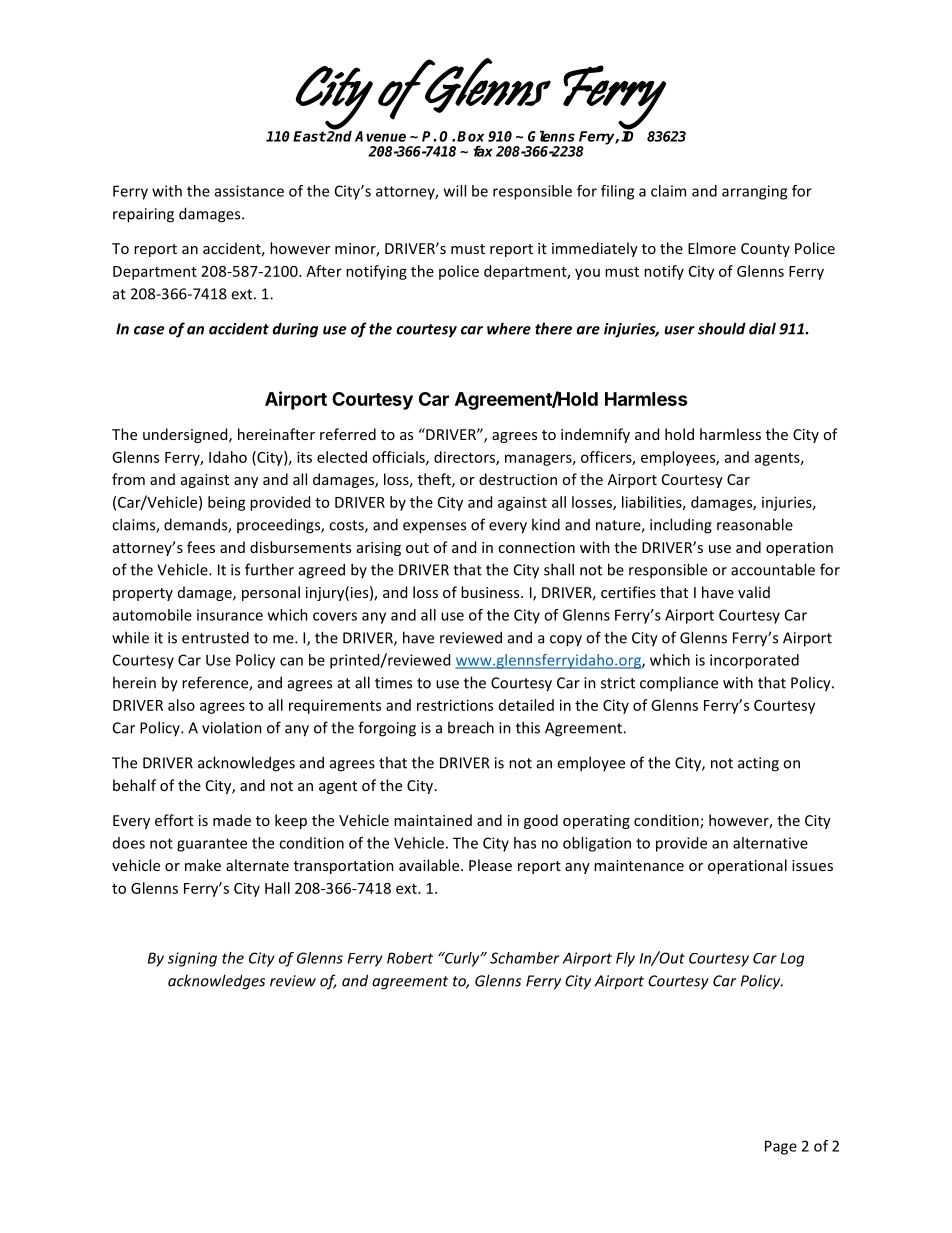 The image size is (952, 1233). What do you see at coordinates (192, 959) in the image?
I see `signing` at bounding box center [192, 959].
